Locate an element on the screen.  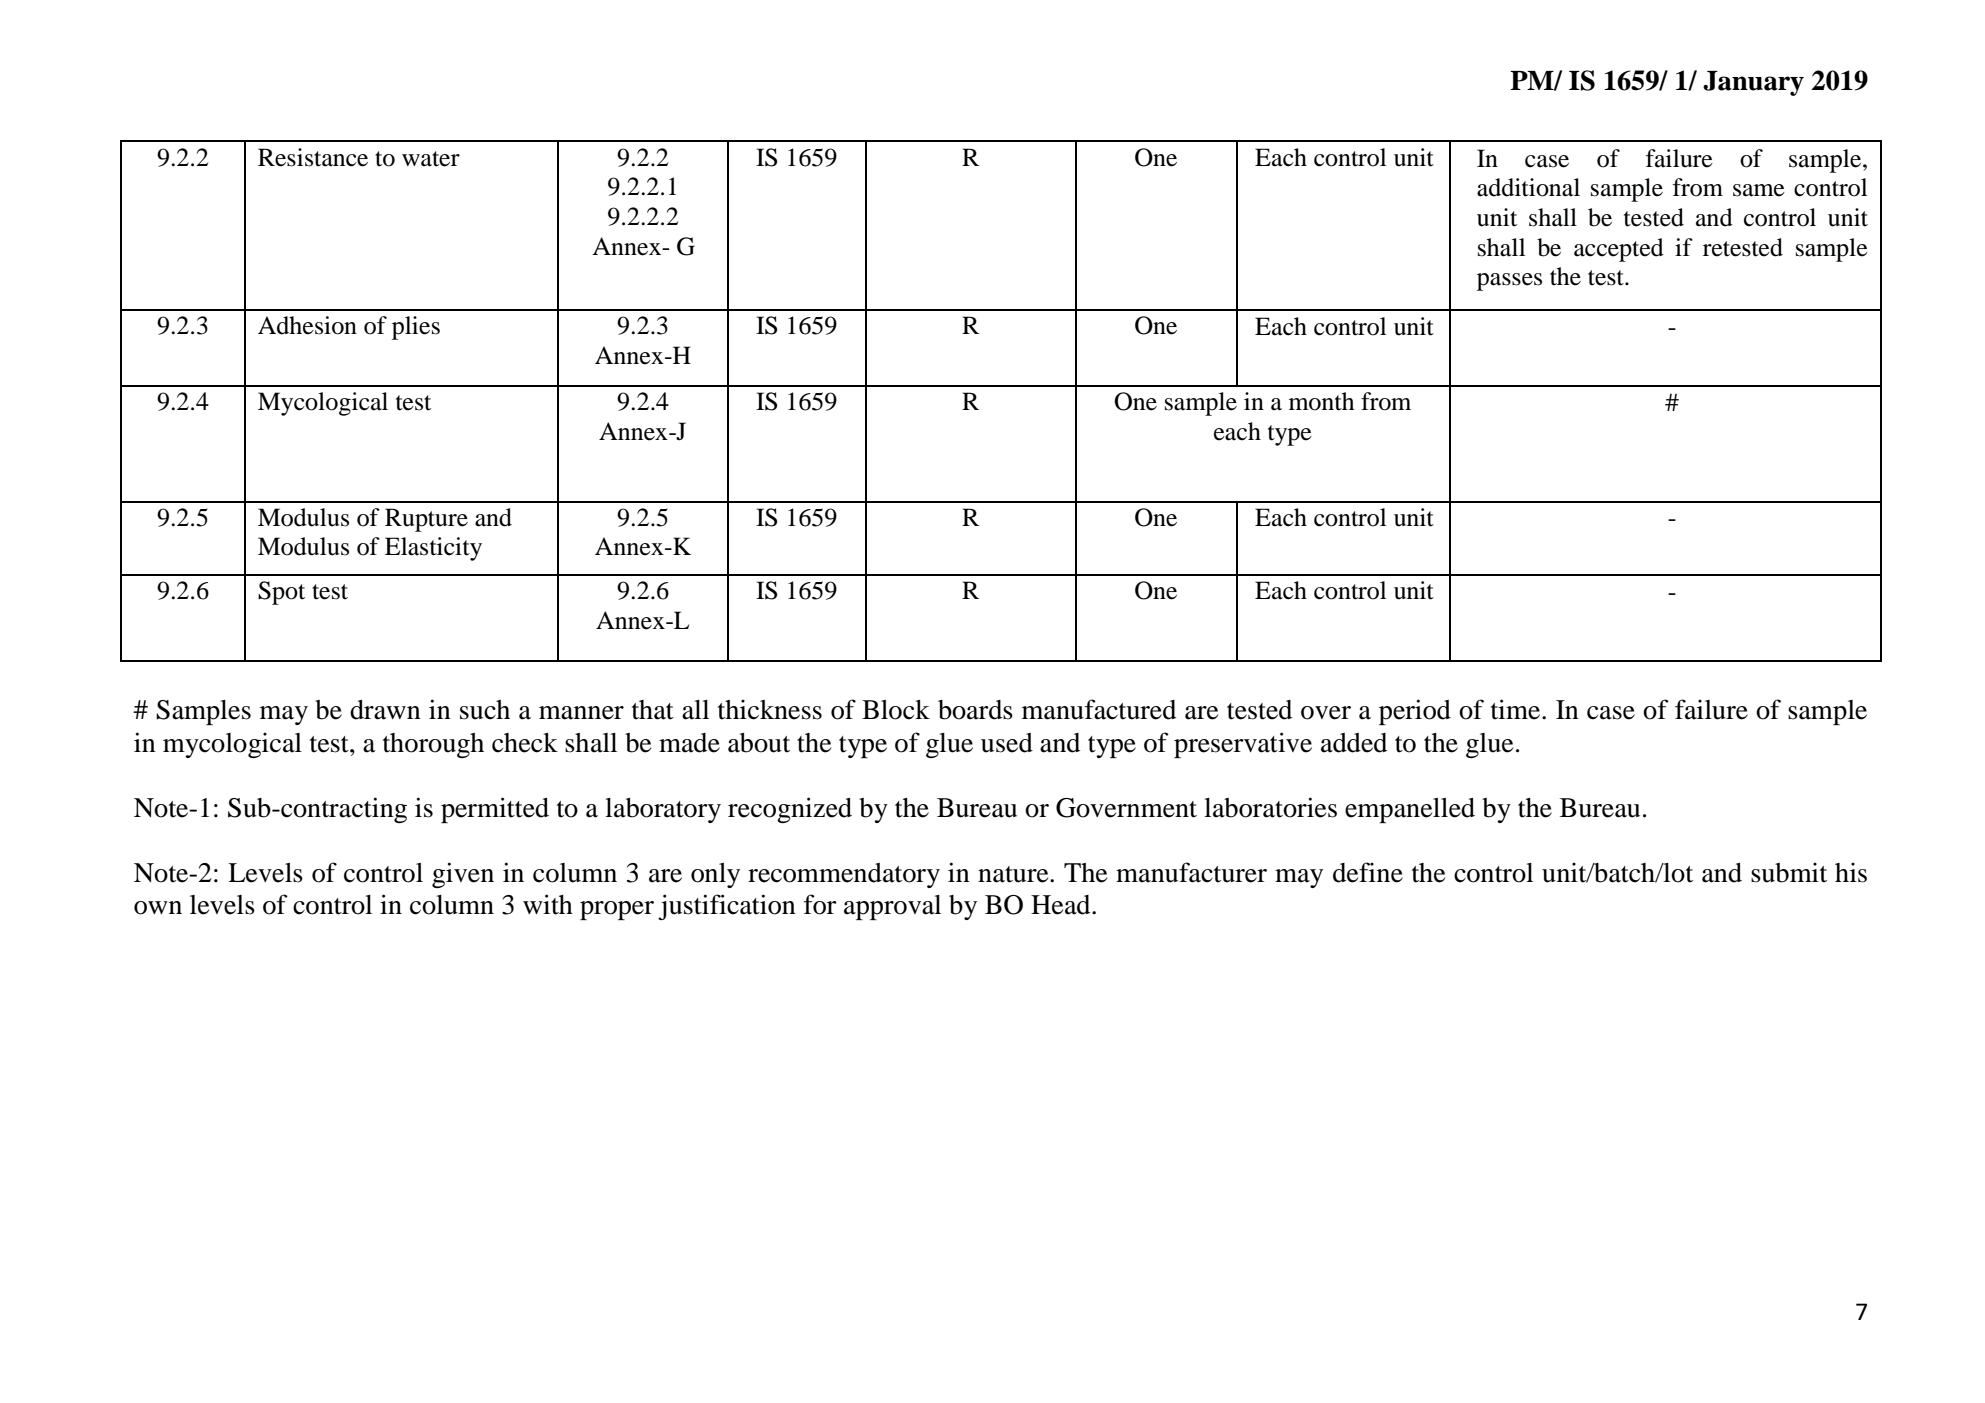
submit is located at coordinates (1789, 872).
